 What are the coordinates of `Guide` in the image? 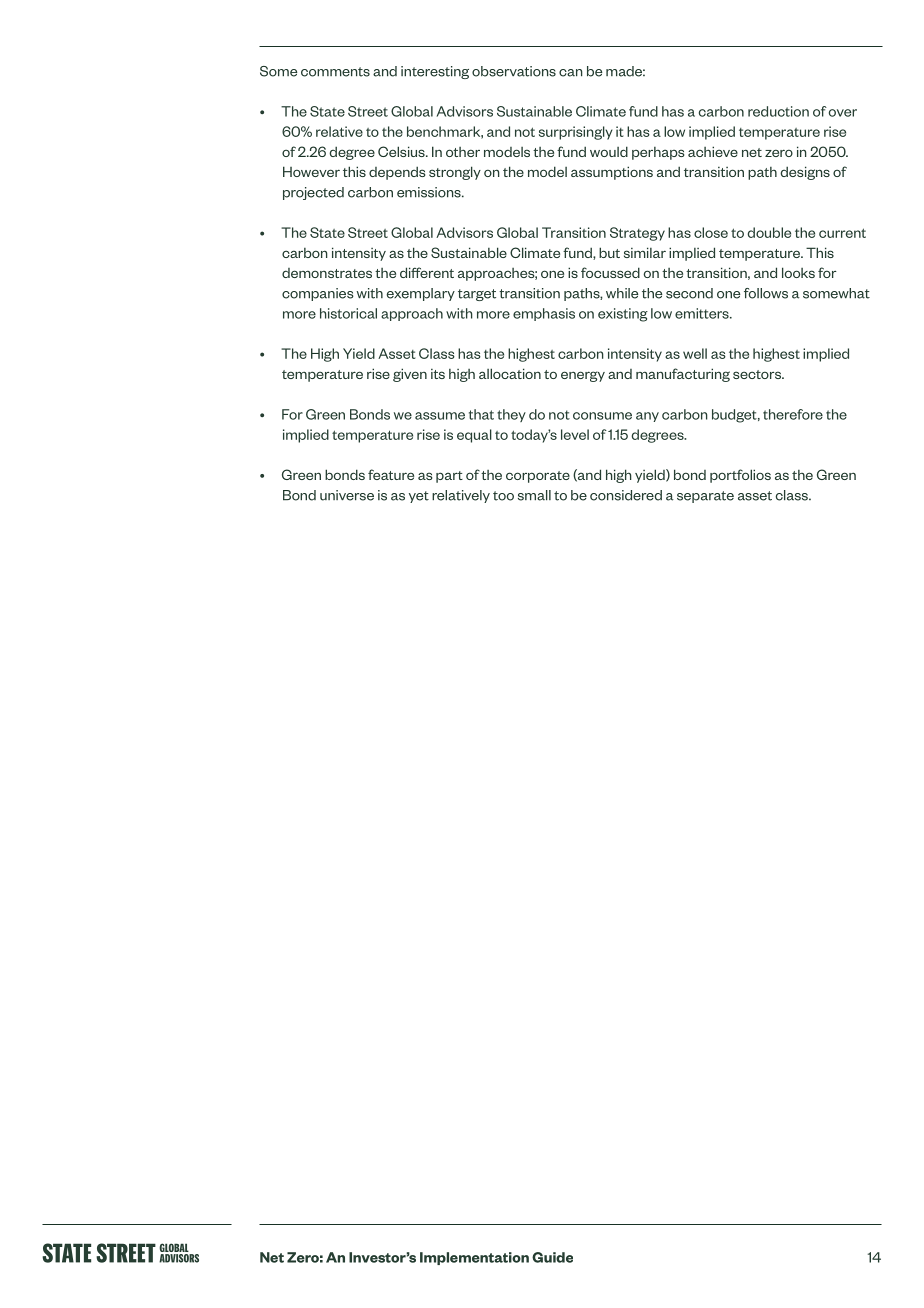 It's located at (552, 1257).
